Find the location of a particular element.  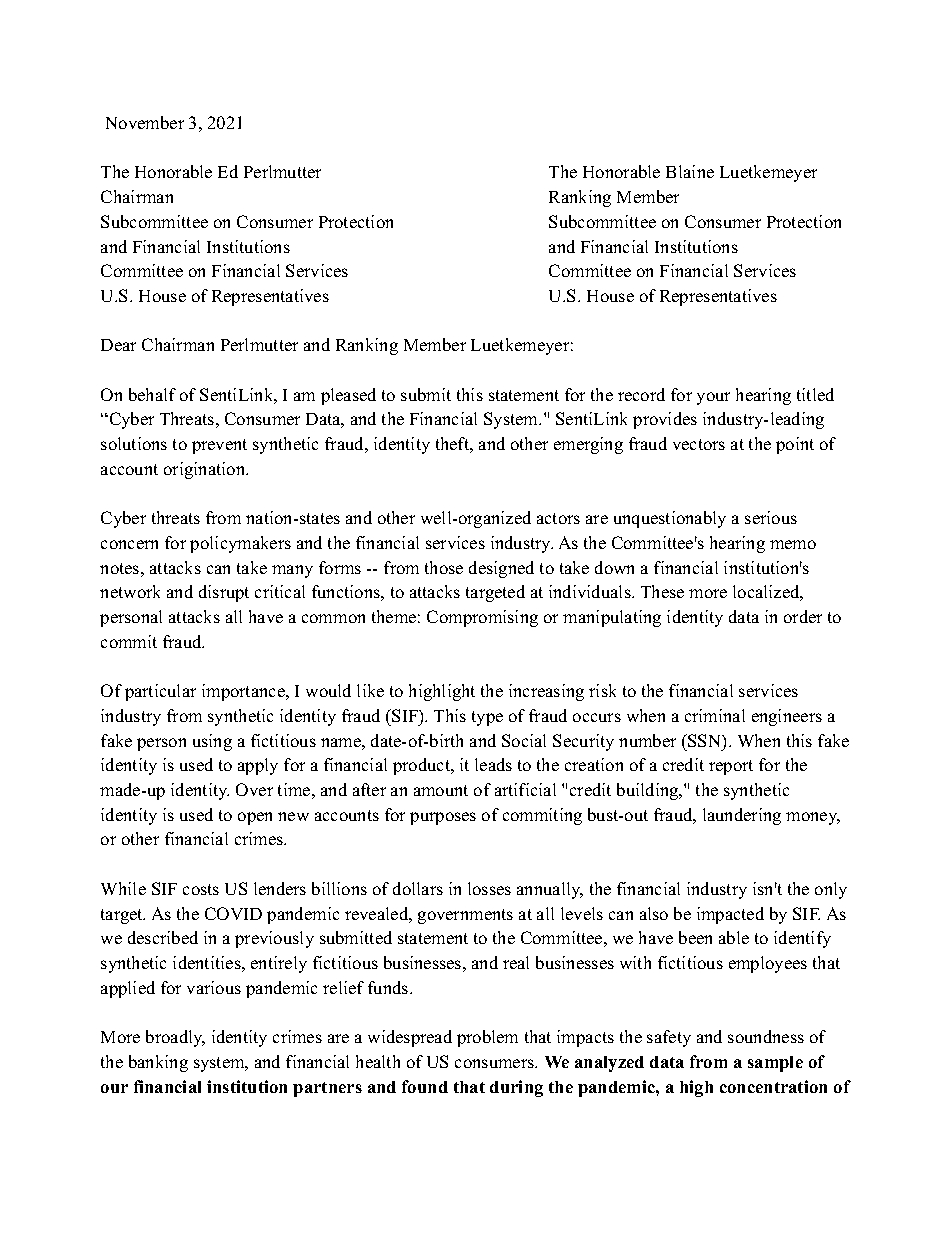

leads is located at coordinates (493, 764).
